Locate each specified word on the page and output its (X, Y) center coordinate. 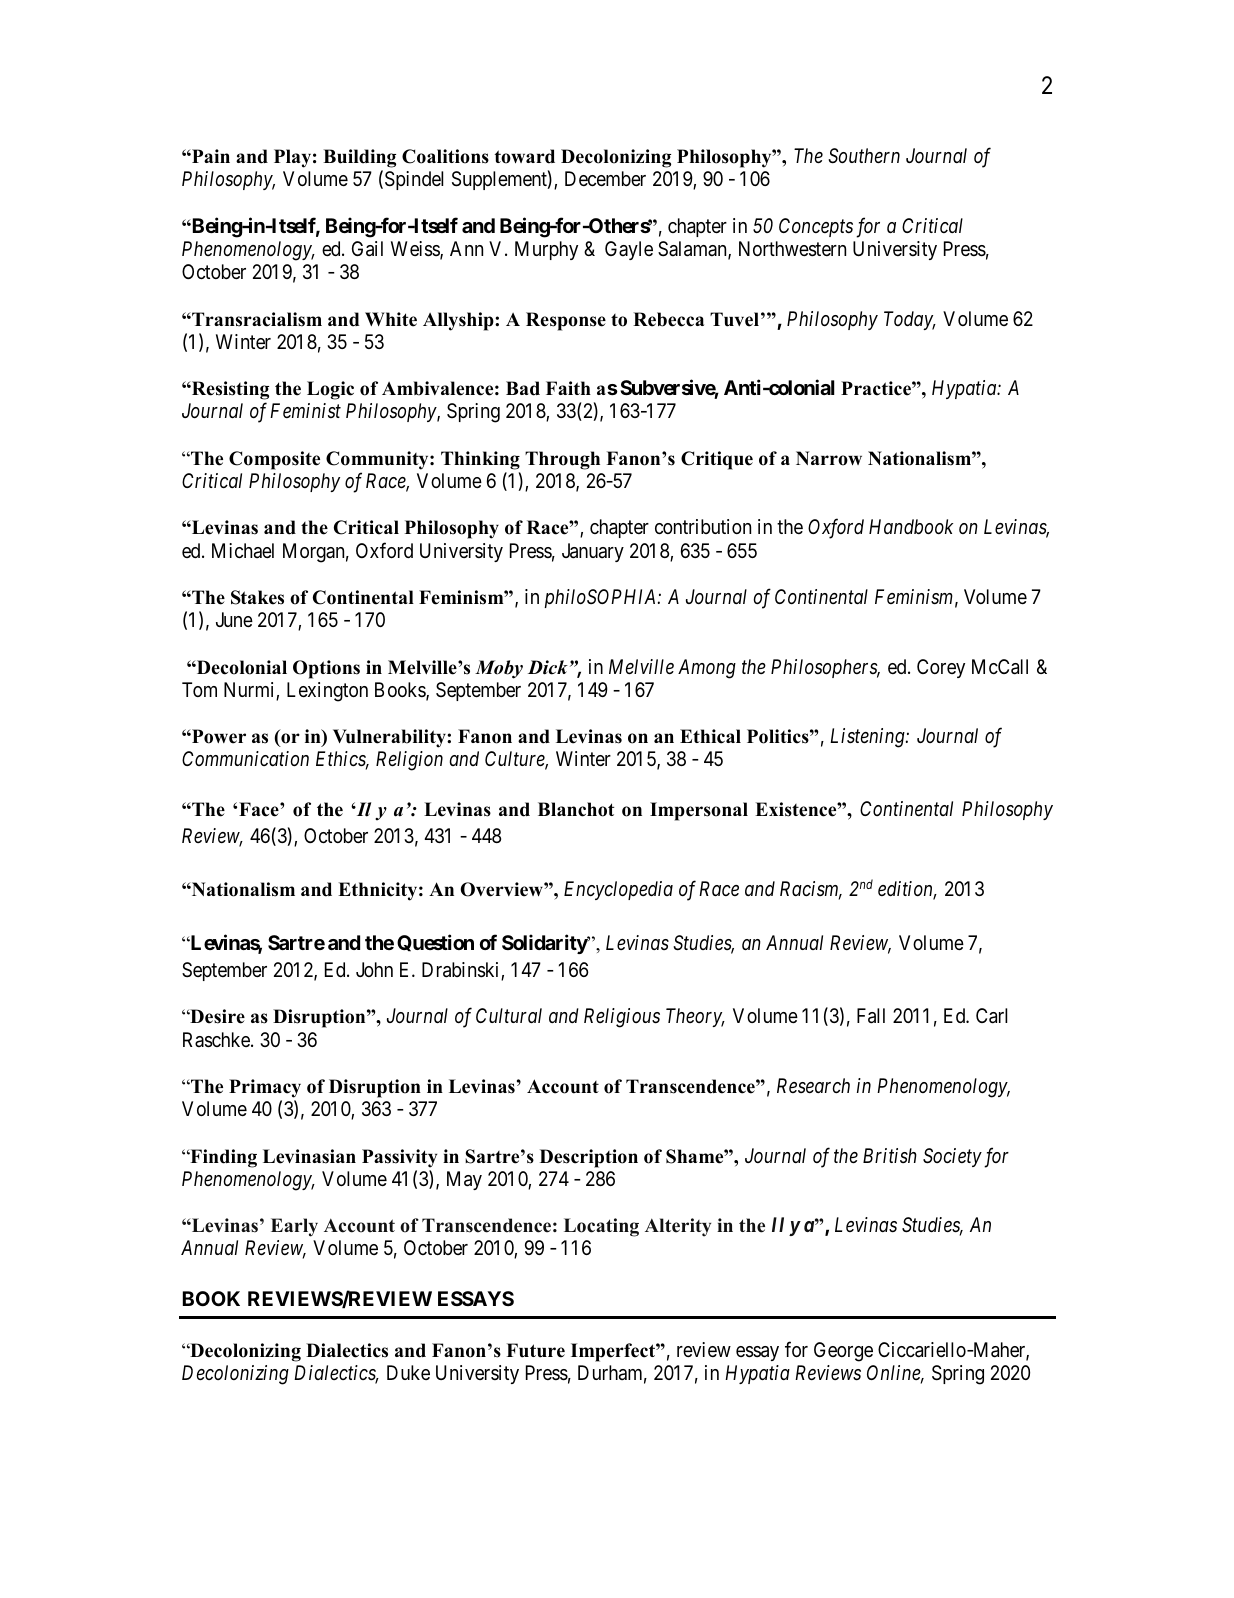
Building (359, 158)
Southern (864, 156)
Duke (408, 1372)
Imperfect (614, 1352)
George (843, 1352)
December (605, 178)
